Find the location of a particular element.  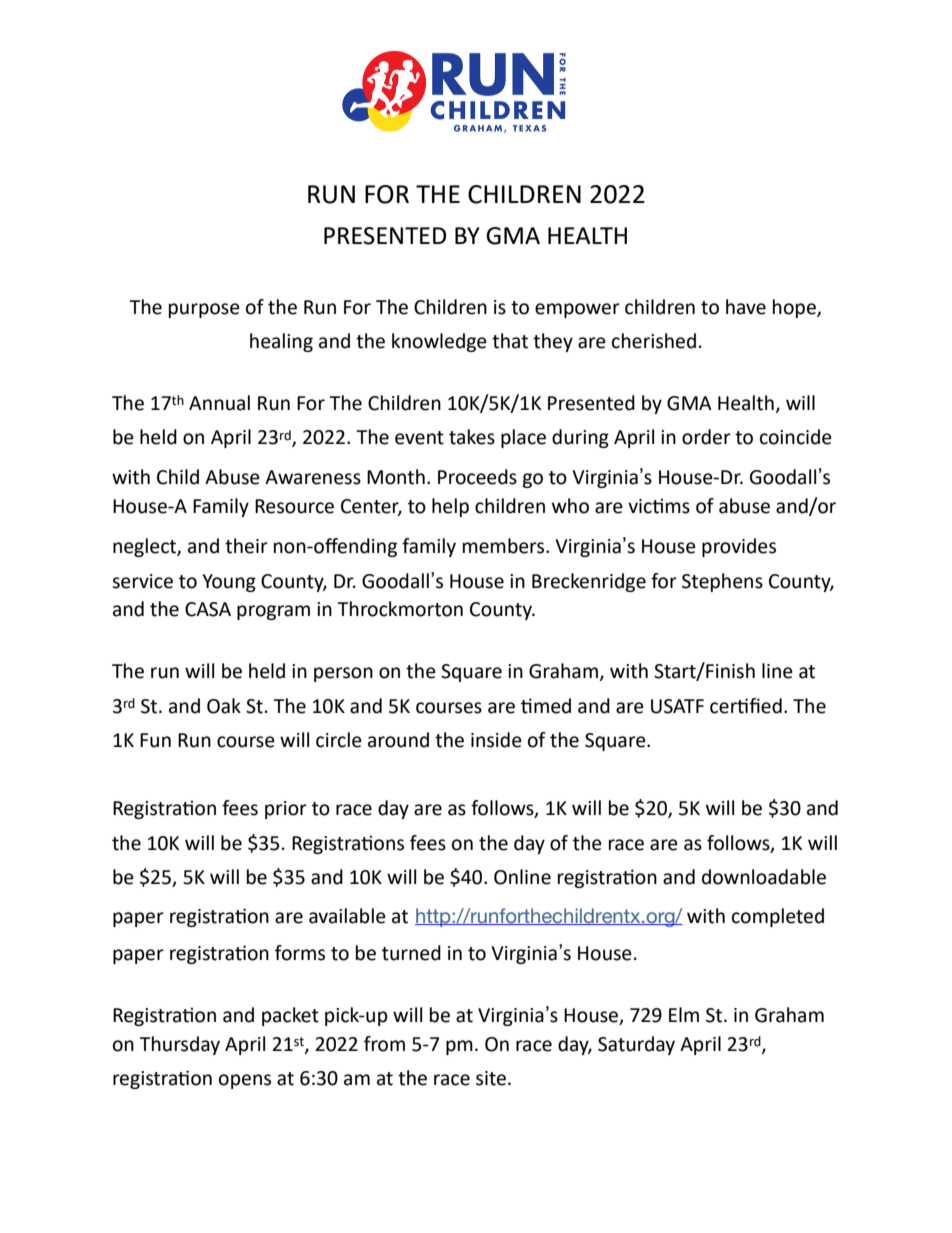

knowledge is located at coordinates (439, 342).
